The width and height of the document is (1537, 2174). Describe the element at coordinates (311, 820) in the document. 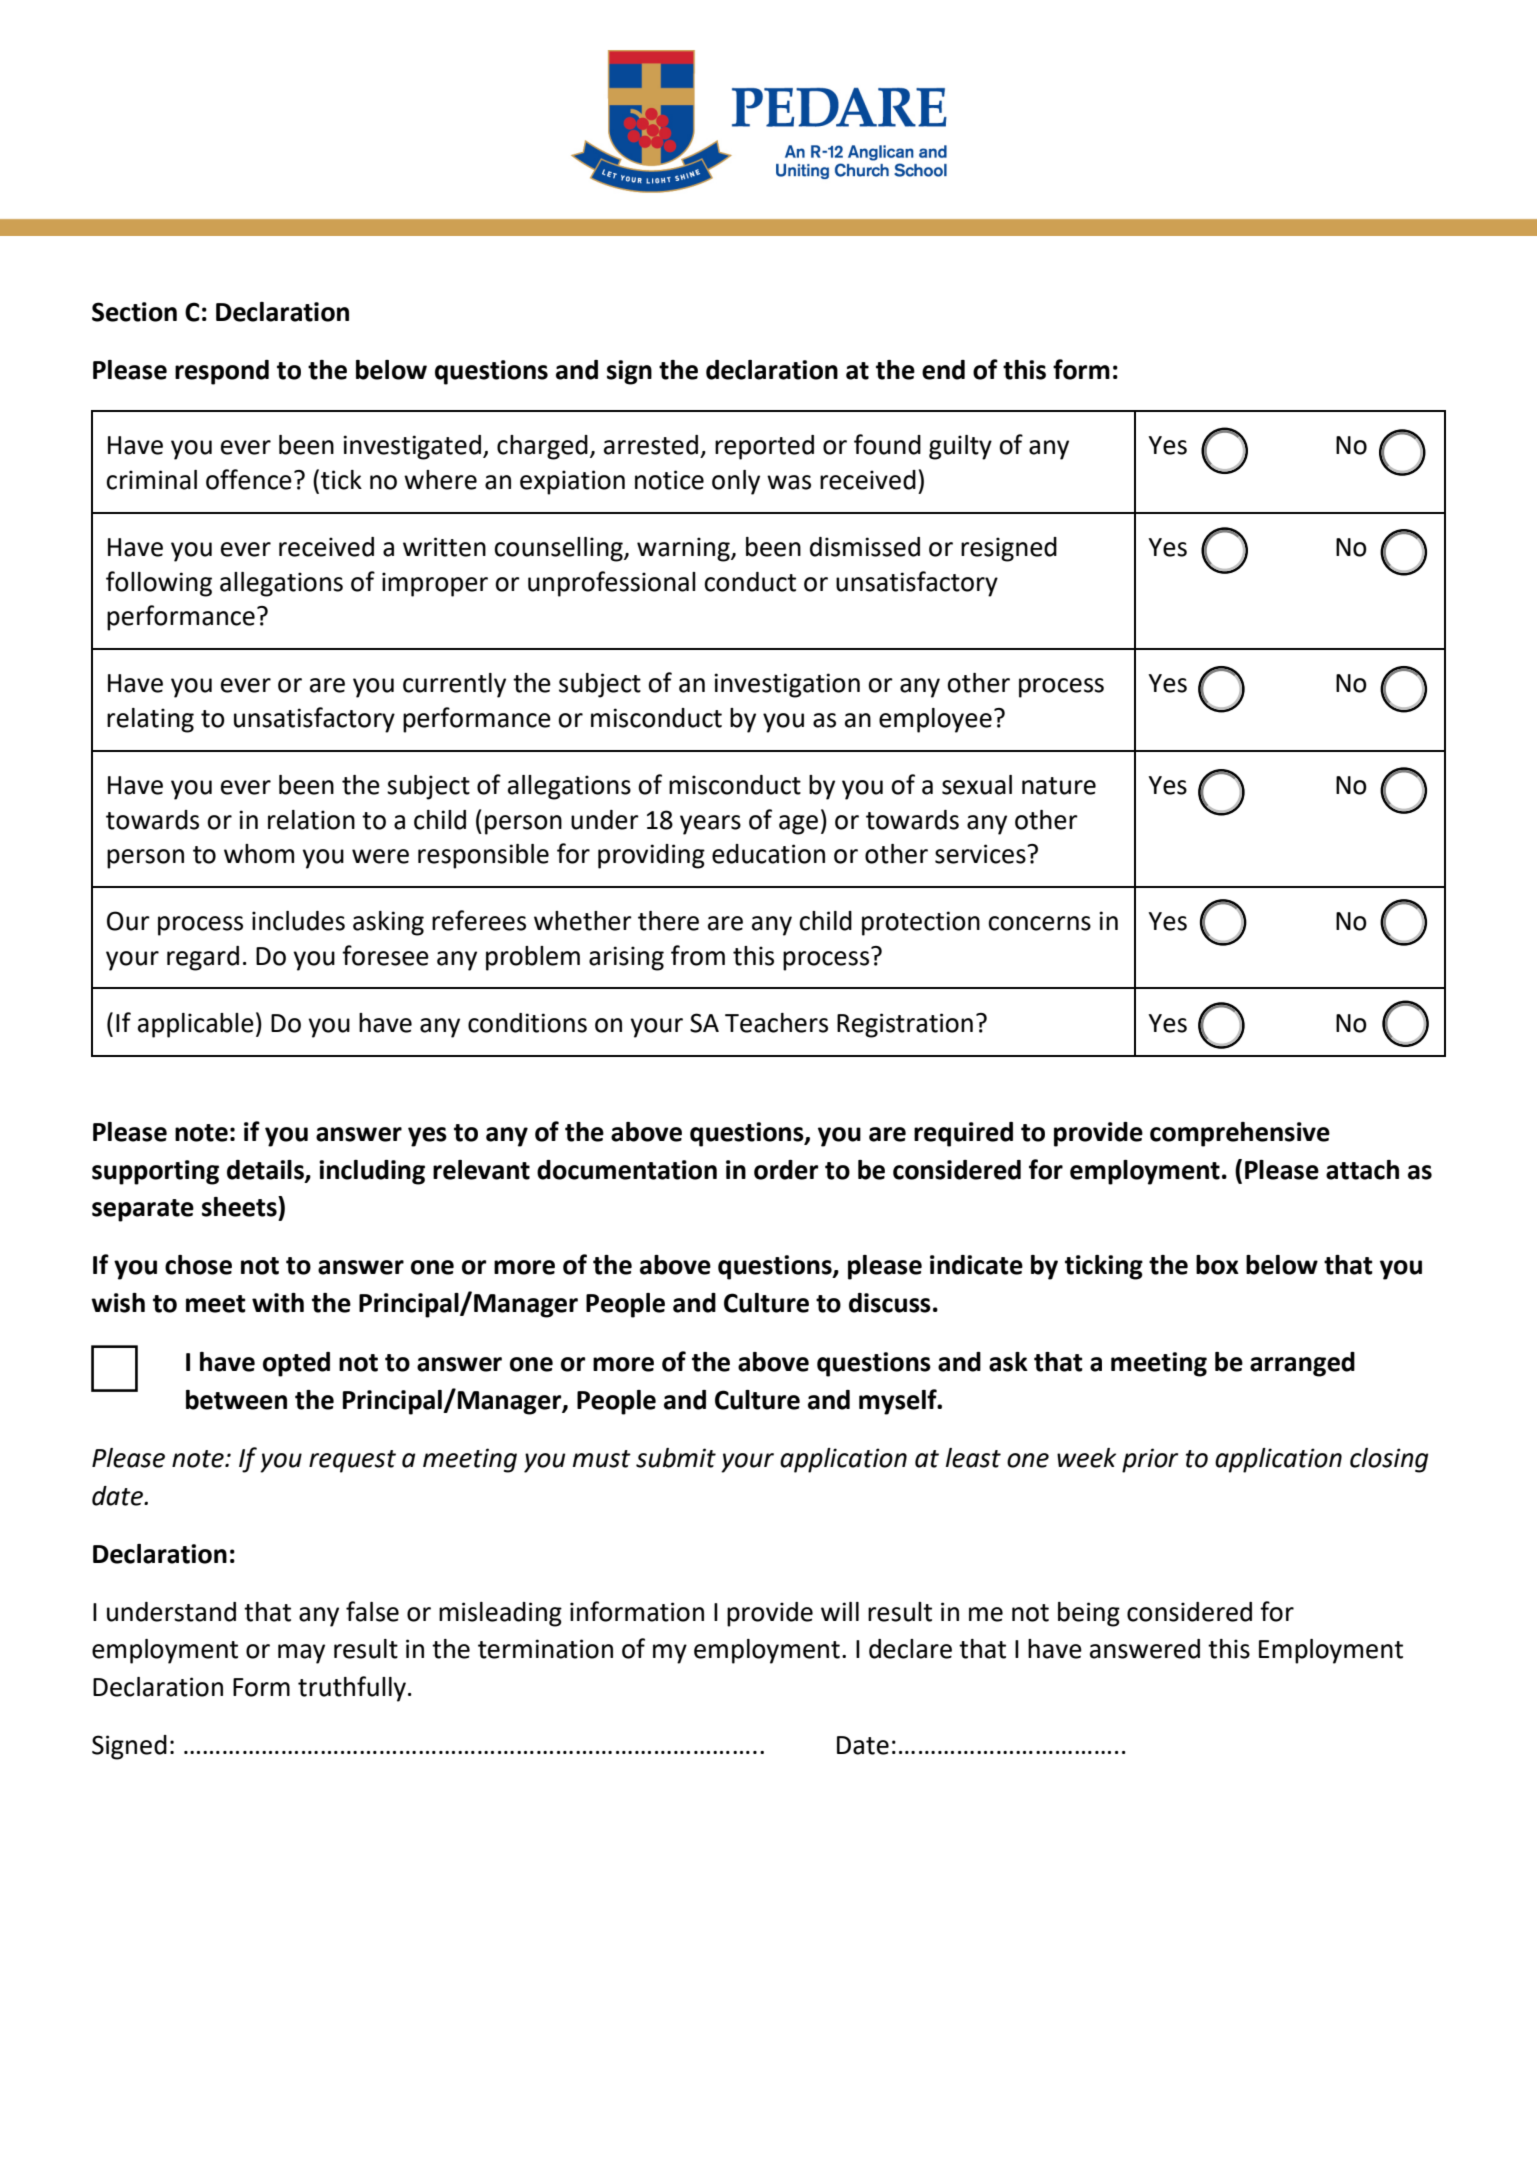

I see `relation` at that location.
